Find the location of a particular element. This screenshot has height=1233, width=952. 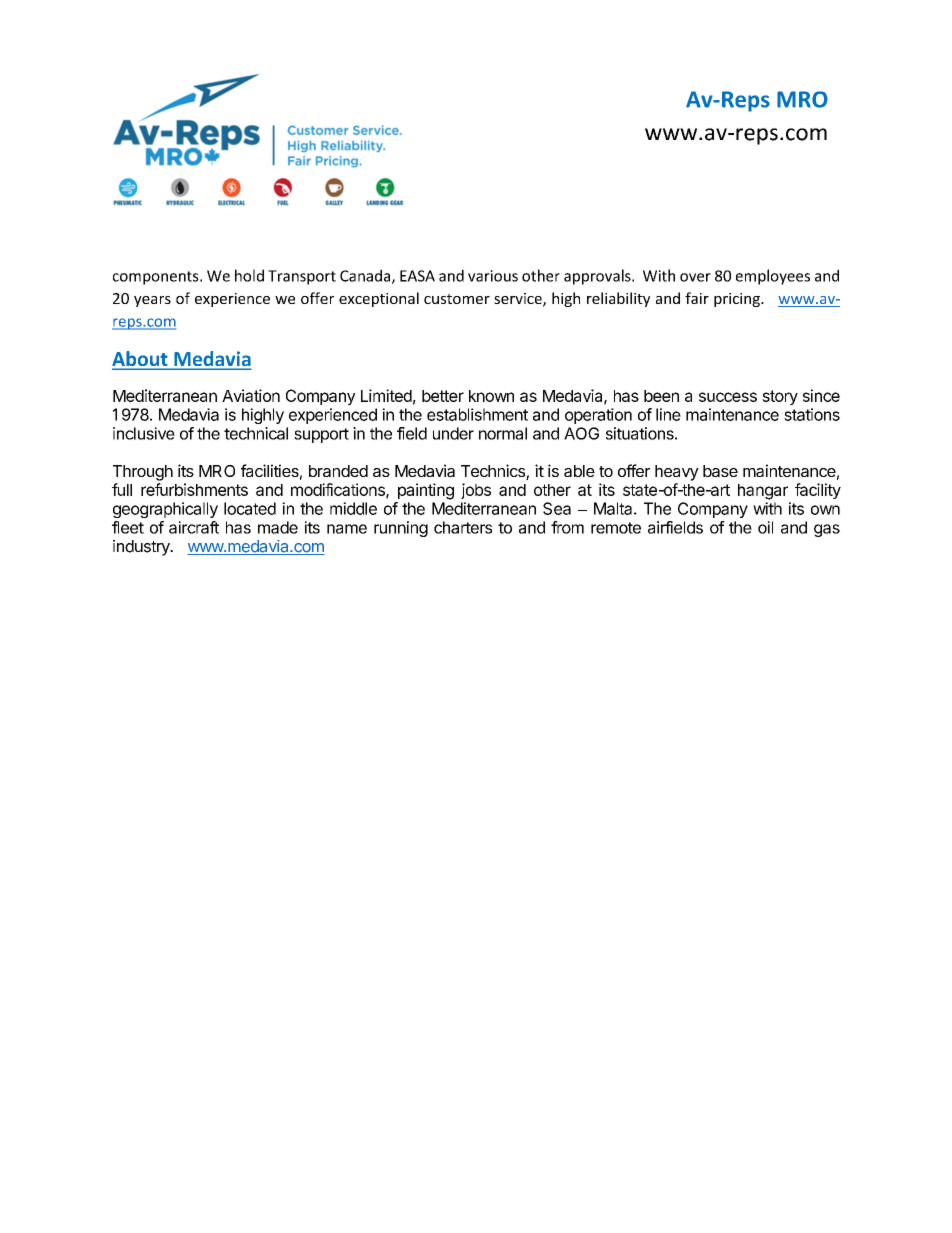

hold is located at coordinates (249, 275).
